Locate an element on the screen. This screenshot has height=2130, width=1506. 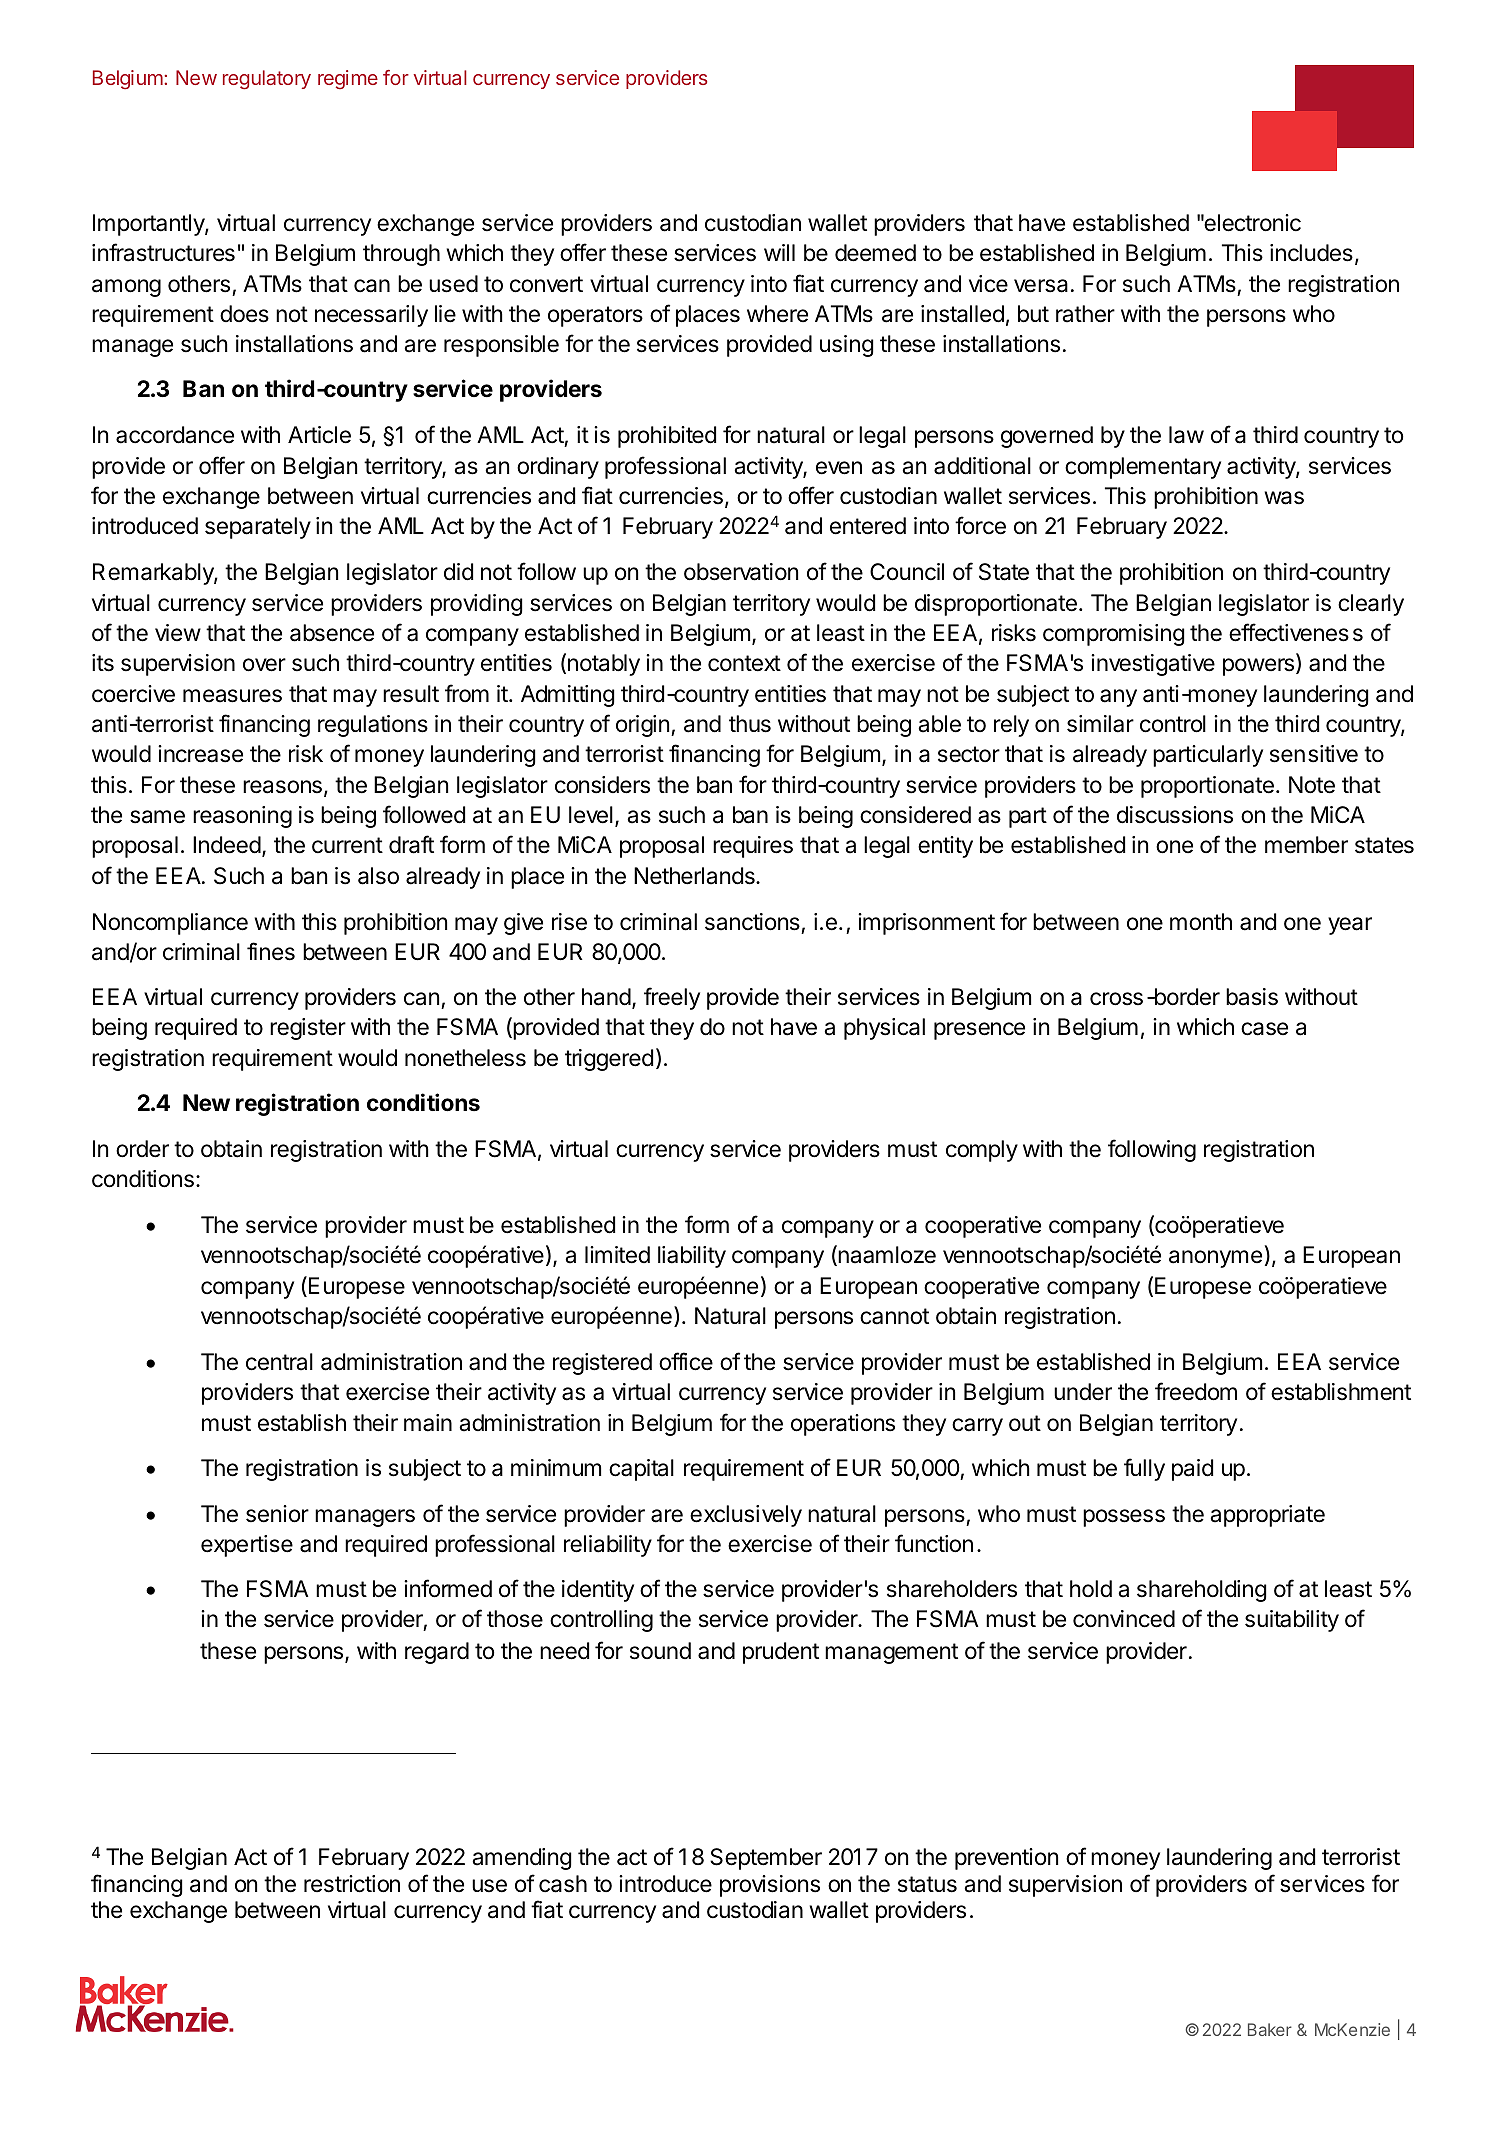
freely is located at coordinates (672, 998).
